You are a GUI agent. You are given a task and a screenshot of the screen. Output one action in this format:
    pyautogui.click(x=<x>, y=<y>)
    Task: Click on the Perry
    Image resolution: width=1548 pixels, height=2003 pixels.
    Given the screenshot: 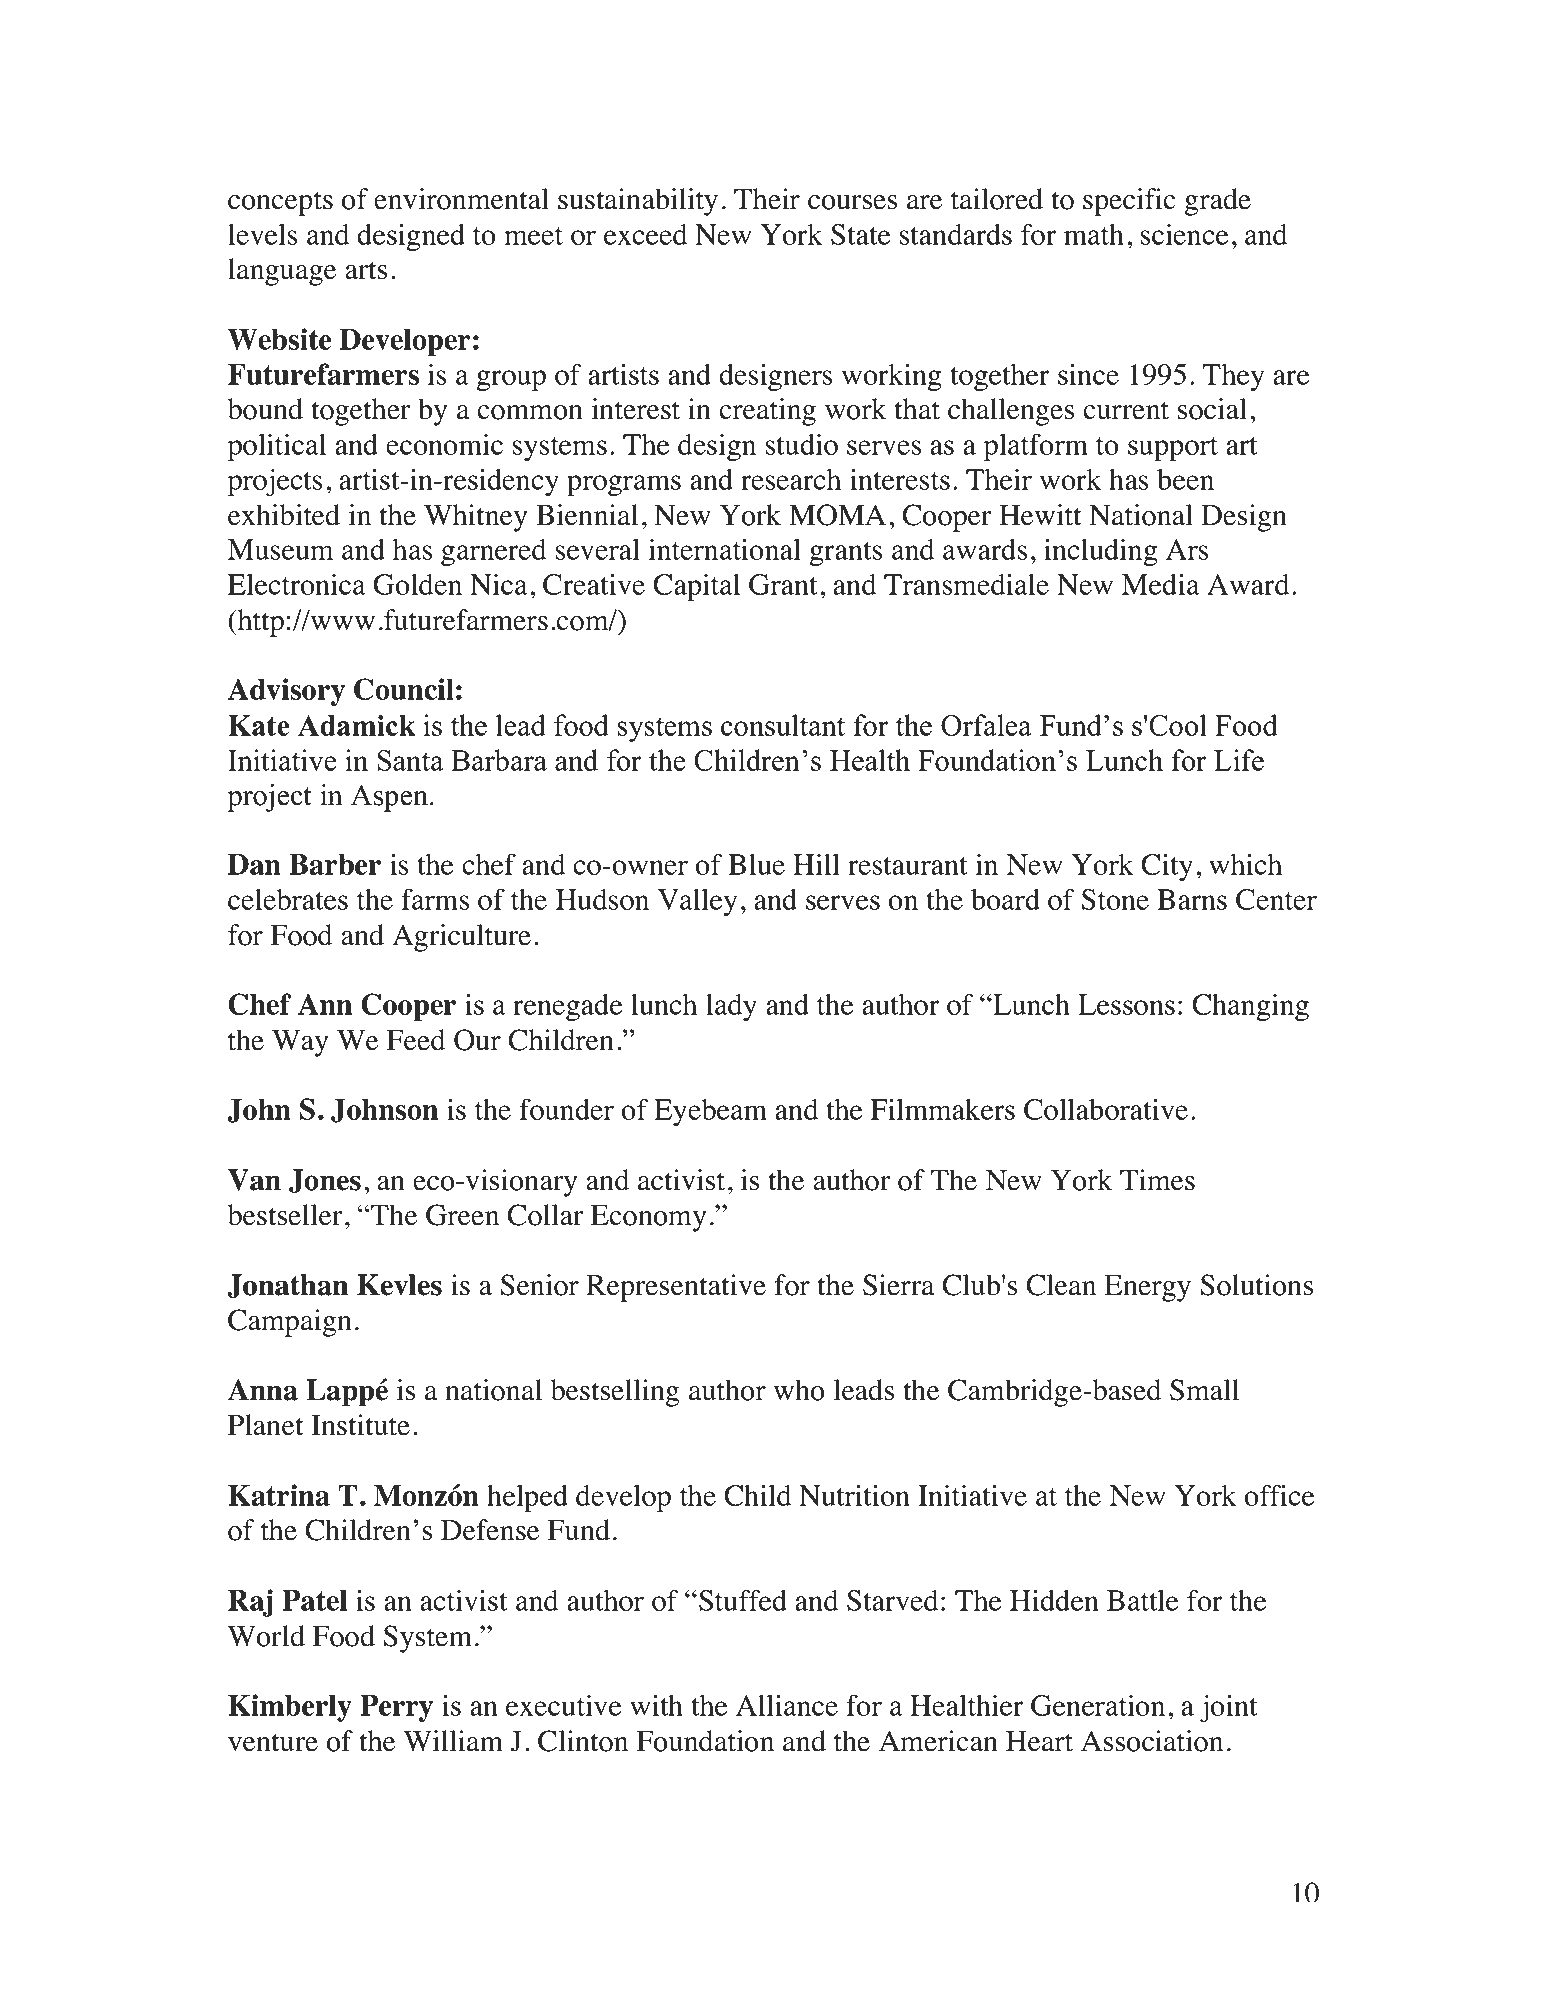 What is the action you would take?
    pyautogui.click(x=396, y=1708)
